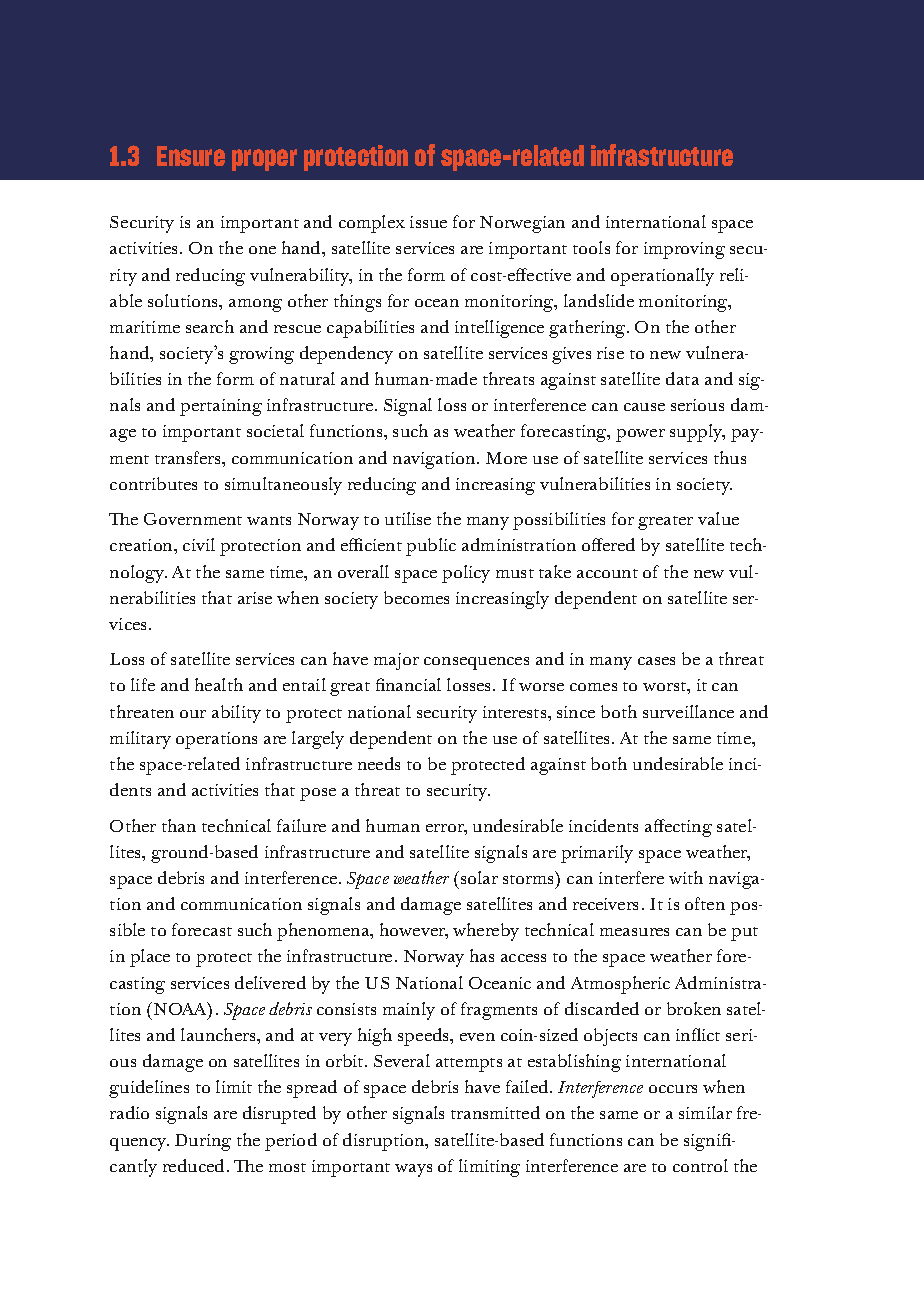 This screenshot has width=924, height=1308. Describe the element at coordinates (408, 684) in the screenshot. I see `financial` at that location.
